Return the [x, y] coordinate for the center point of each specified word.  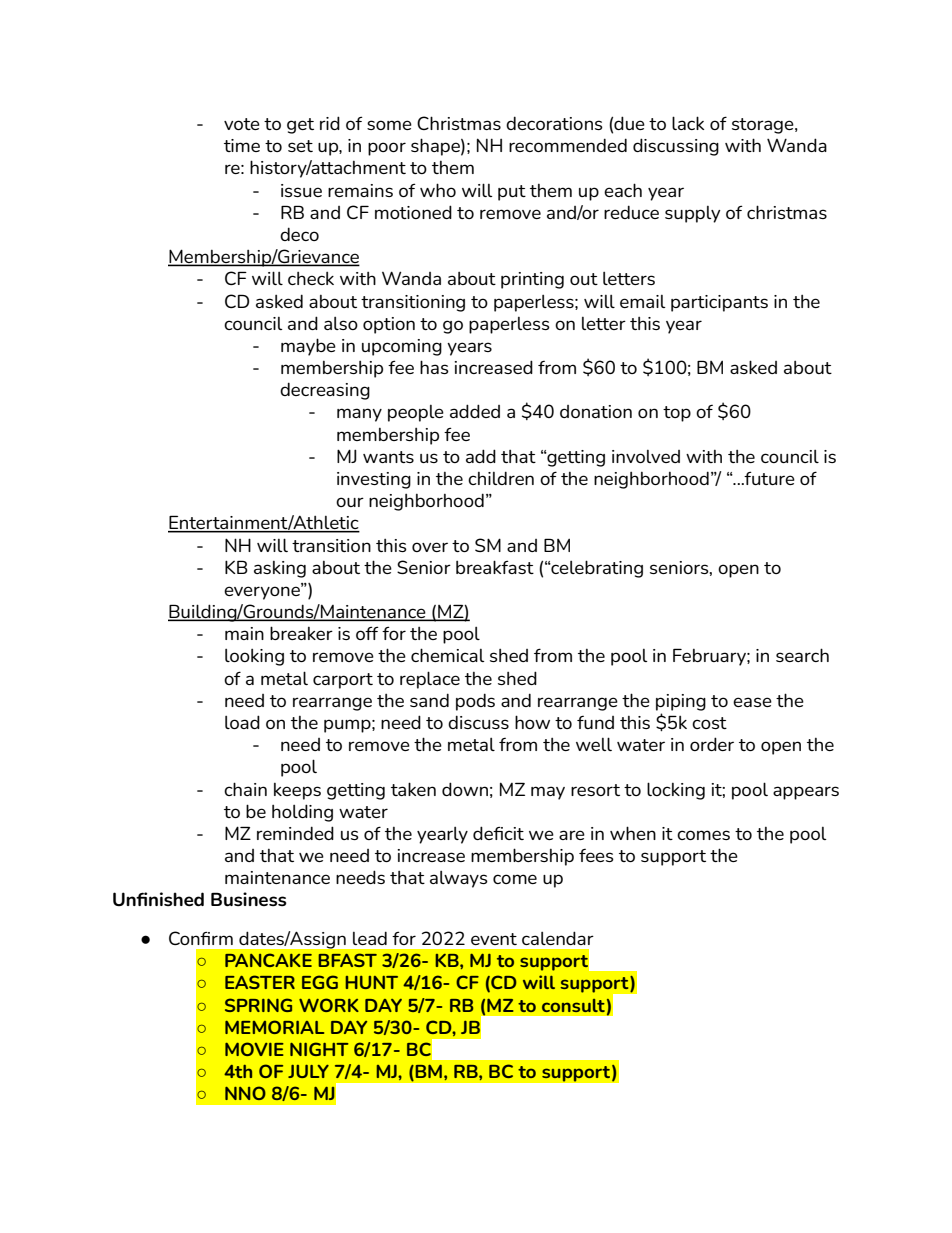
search [802, 655]
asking [280, 569]
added [475, 411]
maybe [308, 347]
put [512, 193]
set [300, 146]
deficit [498, 833]
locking [676, 791]
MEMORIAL [274, 1027]
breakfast [495, 567]
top [677, 414]
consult [573, 1005]
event [494, 939]
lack [688, 123]
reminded [295, 833]
